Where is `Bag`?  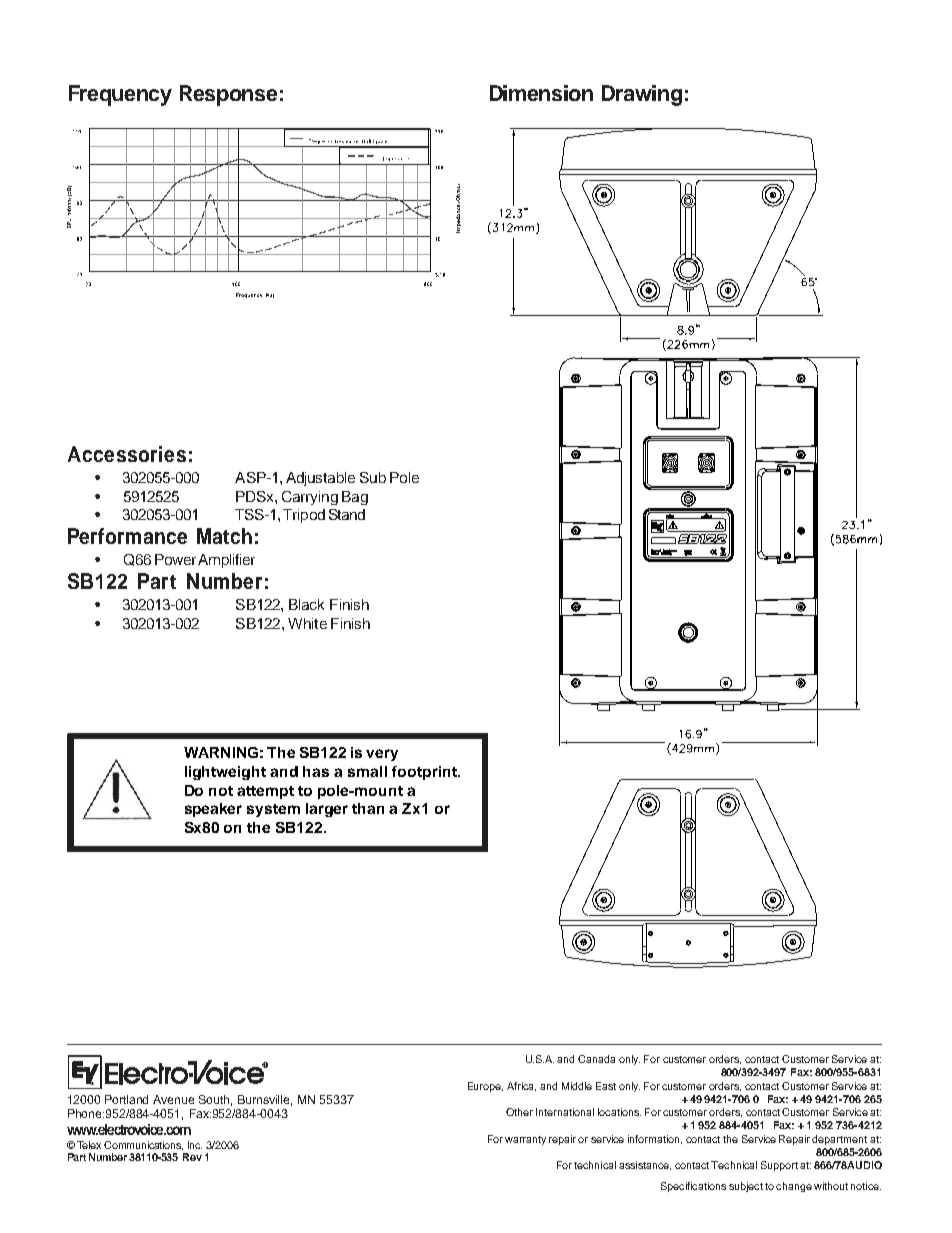
Bag is located at coordinates (355, 498).
